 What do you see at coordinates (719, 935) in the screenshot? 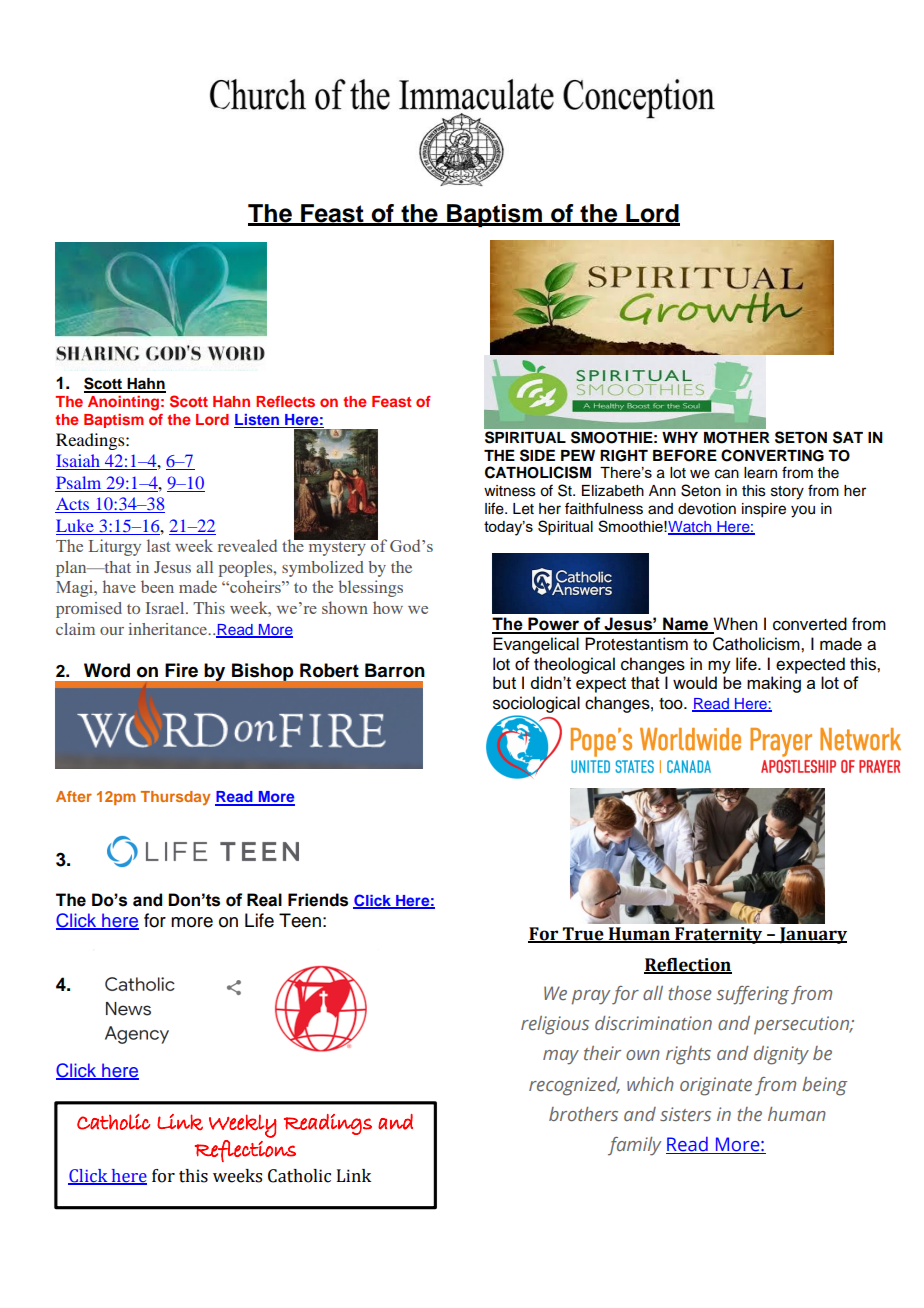
I see `Fraternity` at bounding box center [719, 935].
